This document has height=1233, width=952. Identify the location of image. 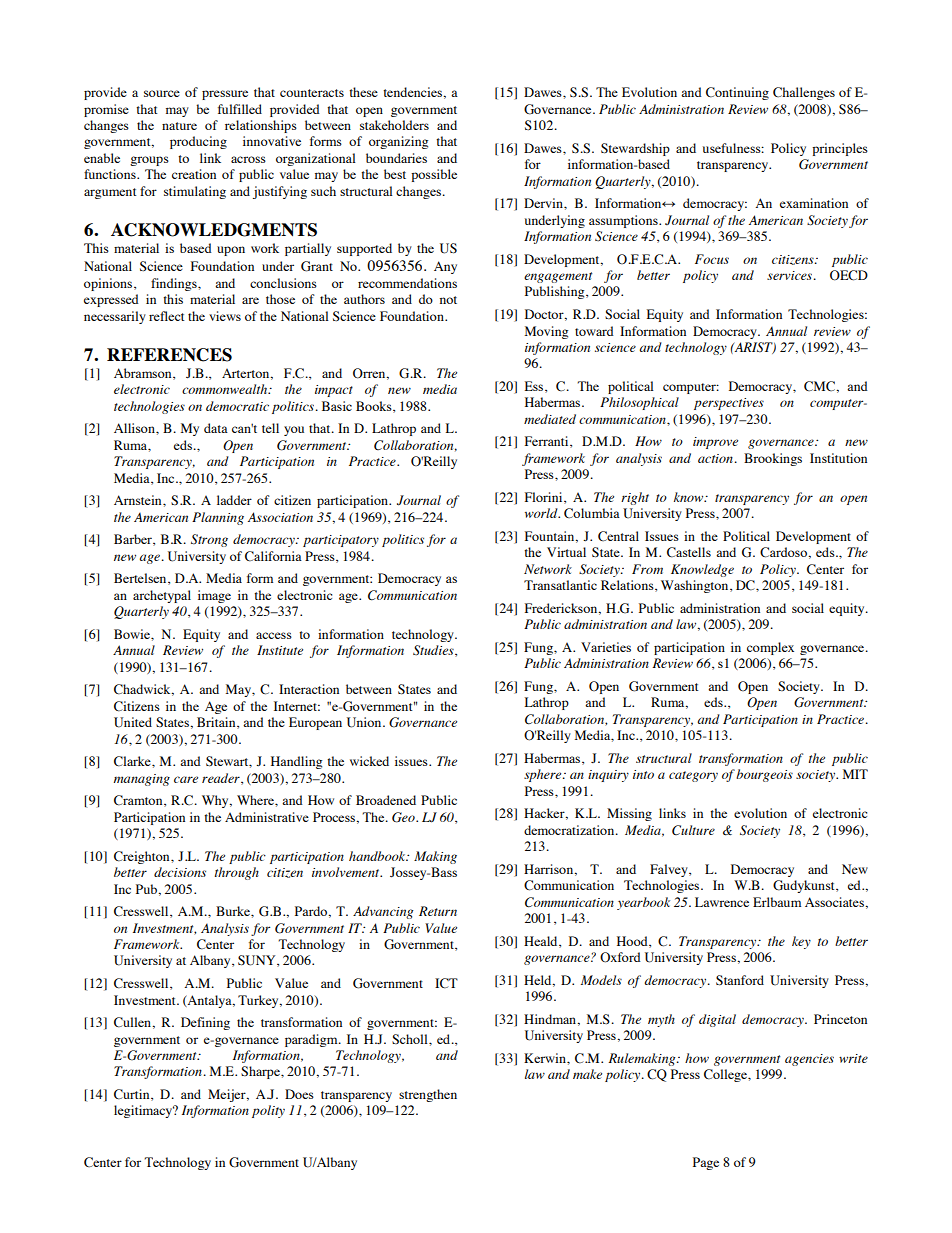
(214, 596).
